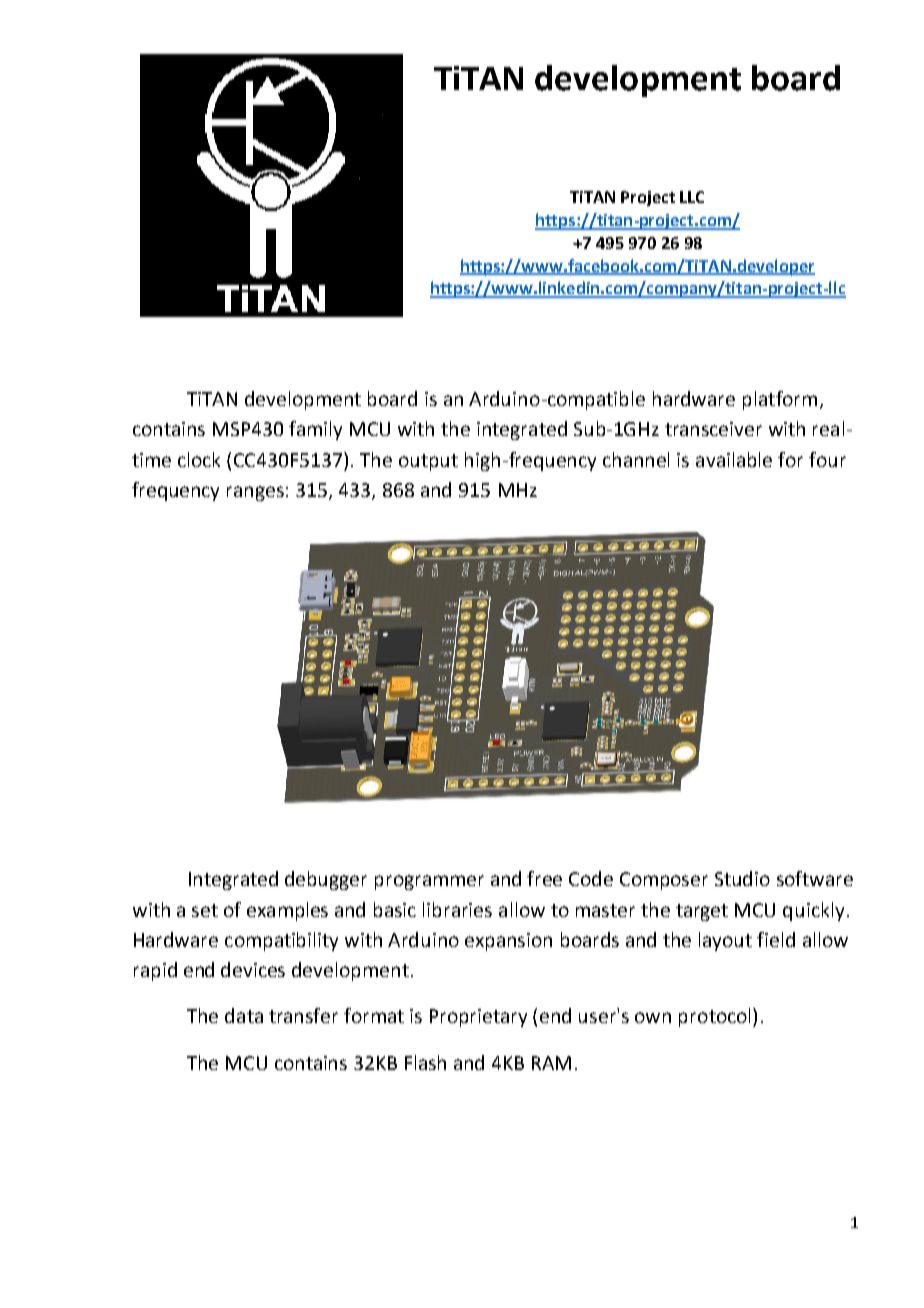  What do you see at coordinates (702, 912) in the screenshot?
I see `target` at bounding box center [702, 912].
